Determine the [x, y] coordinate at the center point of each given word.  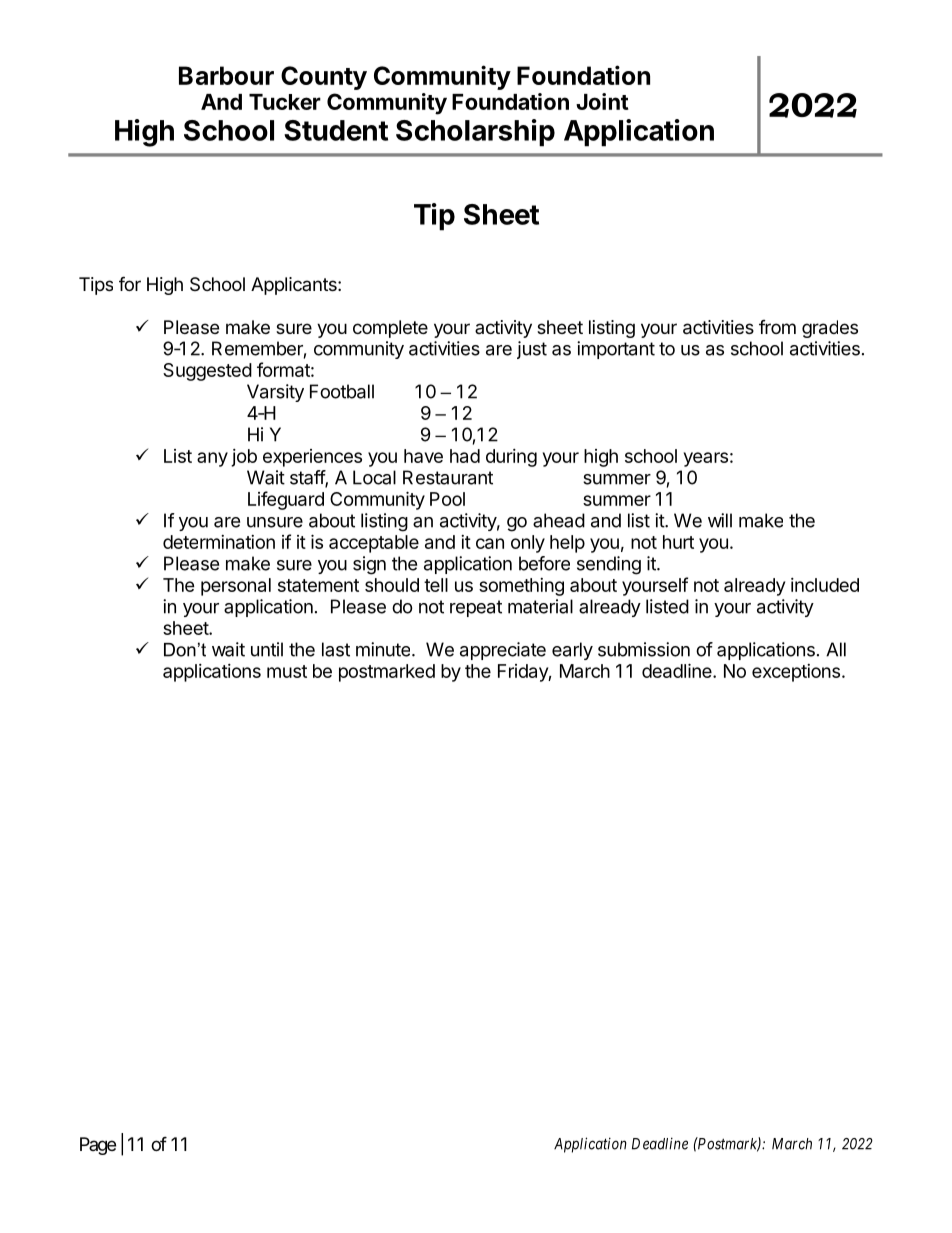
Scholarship [475, 133]
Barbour [226, 75]
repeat [476, 608]
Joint [602, 101]
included [825, 585]
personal [236, 587]
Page [98, 1146]
